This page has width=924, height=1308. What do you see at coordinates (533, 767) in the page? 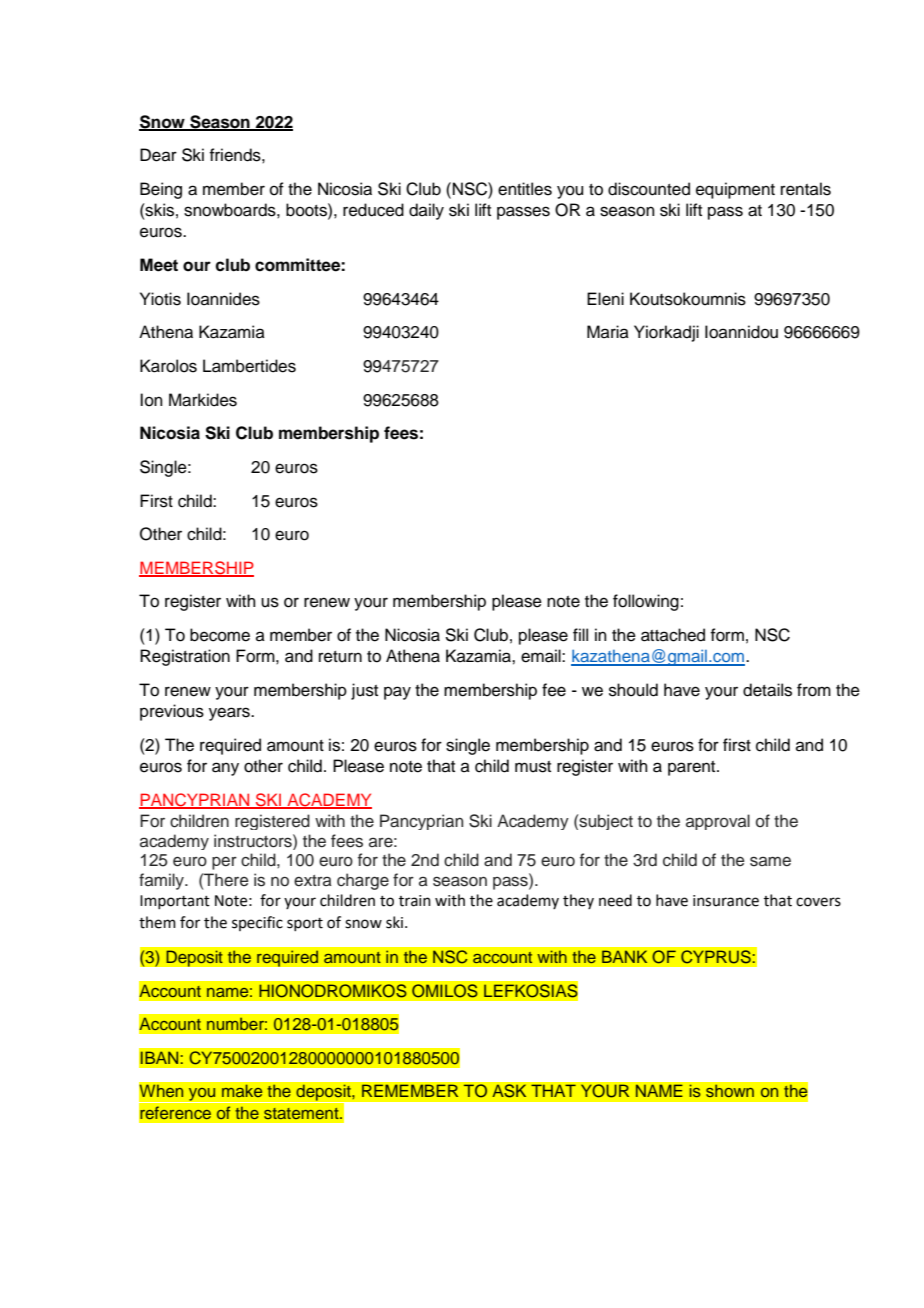
I see `must` at bounding box center [533, 767].
